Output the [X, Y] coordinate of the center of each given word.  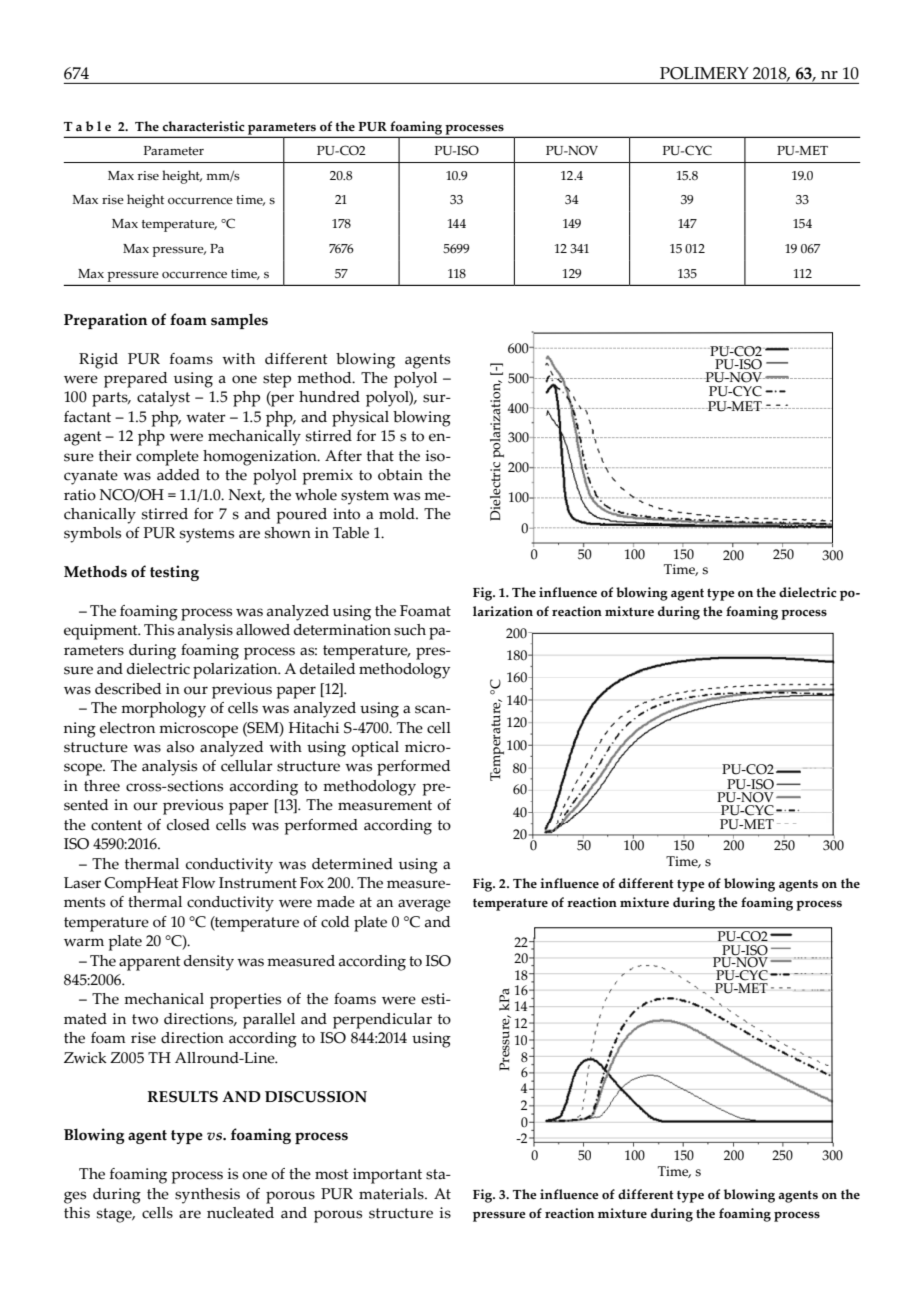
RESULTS [182, 1097]
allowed [263, 630]
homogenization [261, 458]
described [128, 689]
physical [360, 419]
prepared [135, 380]
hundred [329, 397]
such [410, 630]
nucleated [240, 1213]
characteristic [204, 126]
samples [239, 321]
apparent [150, 963]
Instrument [258, 883]
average [424, 905]
